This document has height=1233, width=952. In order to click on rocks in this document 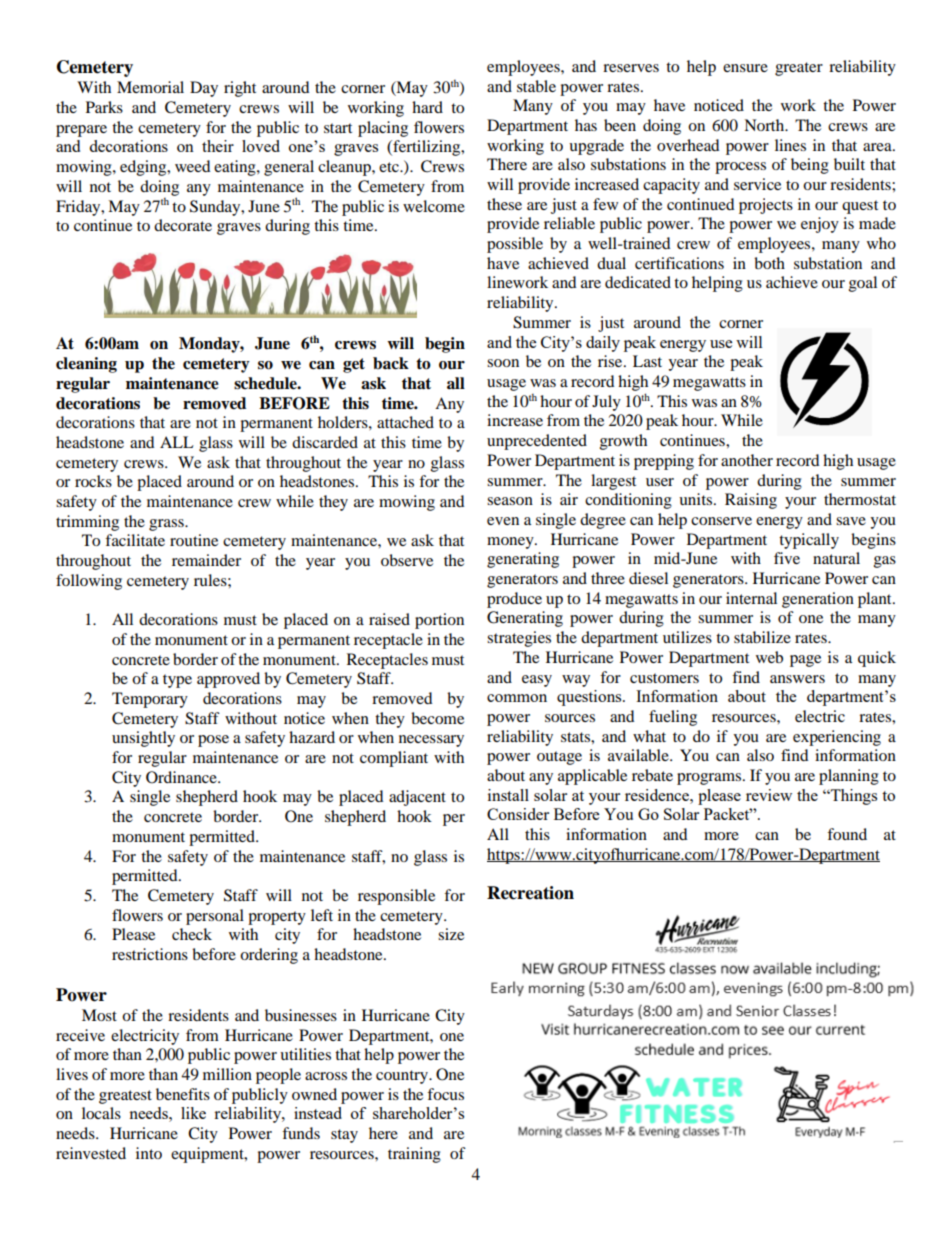, I will do `click(93, 481)`.
